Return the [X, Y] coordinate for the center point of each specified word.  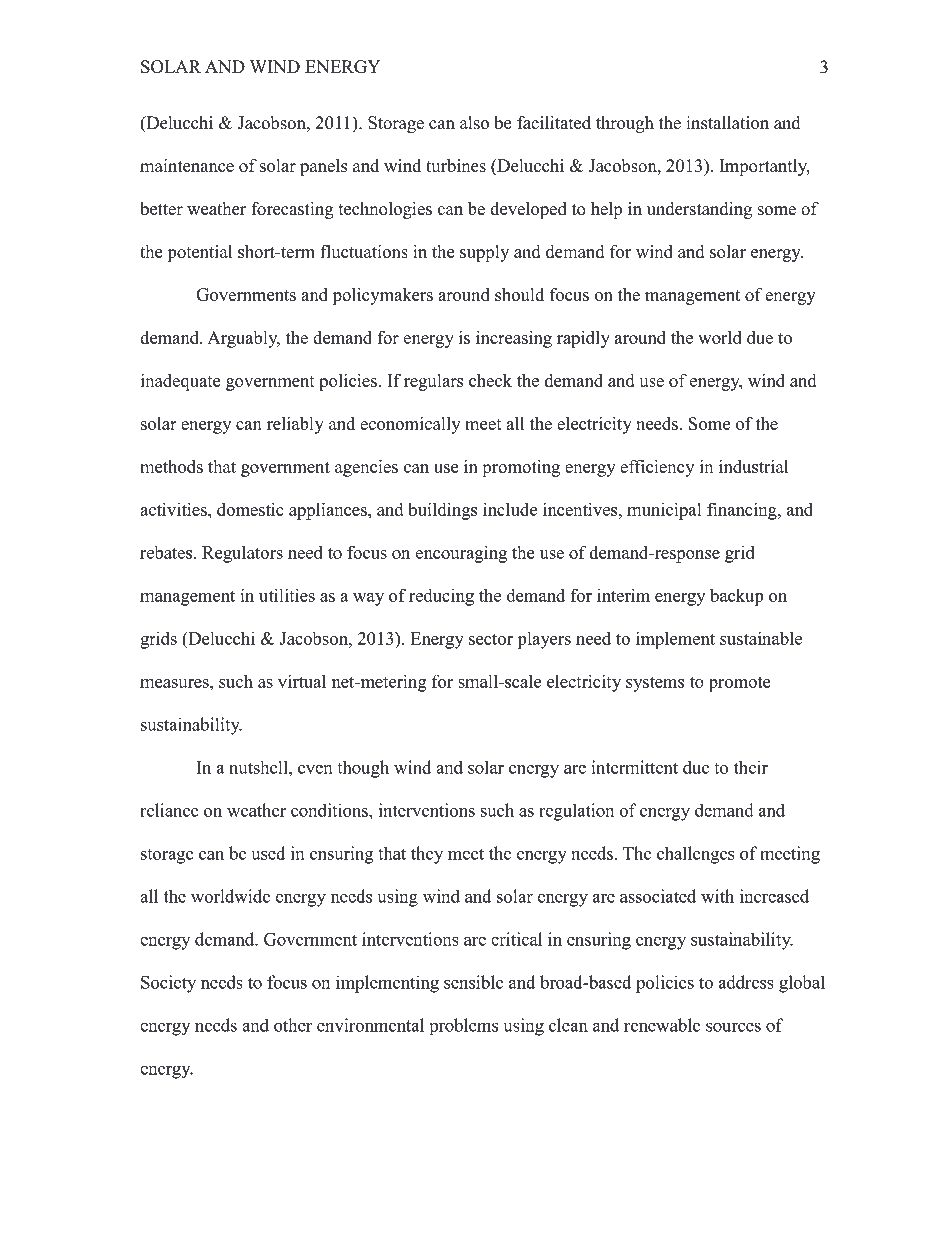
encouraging [461, 554]
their [751, 767]
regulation [576, 812]
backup [737, 597]
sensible [474, 982]
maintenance [187, 165]
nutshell [260, 767]
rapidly [583, 339]
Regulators [242, 554]
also [474, 123]
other [293, 1025]
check [490, 380]
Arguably [243, 339]
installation [727, 123]
